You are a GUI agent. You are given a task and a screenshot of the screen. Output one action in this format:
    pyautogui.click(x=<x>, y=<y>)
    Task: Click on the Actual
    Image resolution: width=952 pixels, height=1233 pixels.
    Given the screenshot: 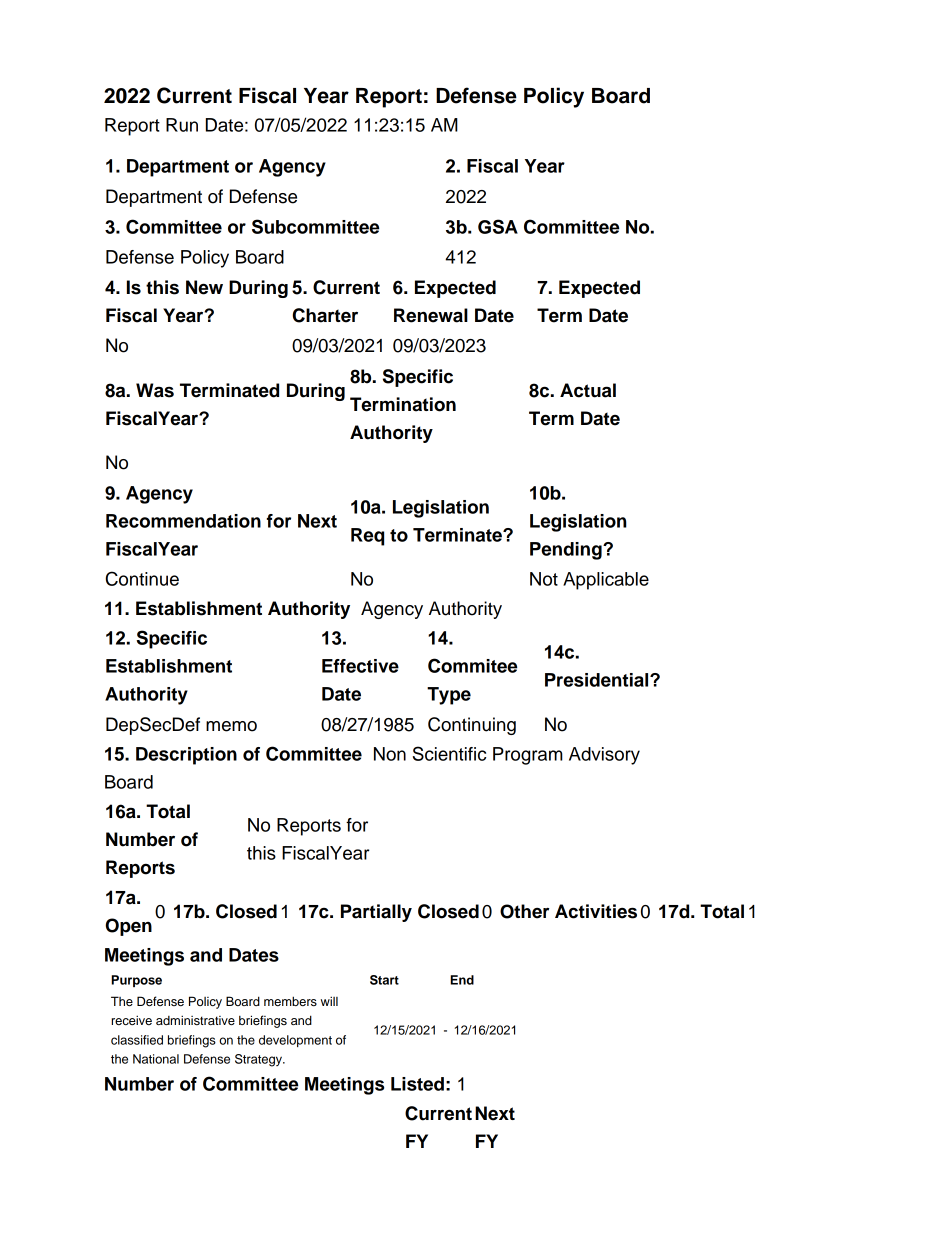 What is the action you would take?
    pyautogui.click(x=588, y=390)
